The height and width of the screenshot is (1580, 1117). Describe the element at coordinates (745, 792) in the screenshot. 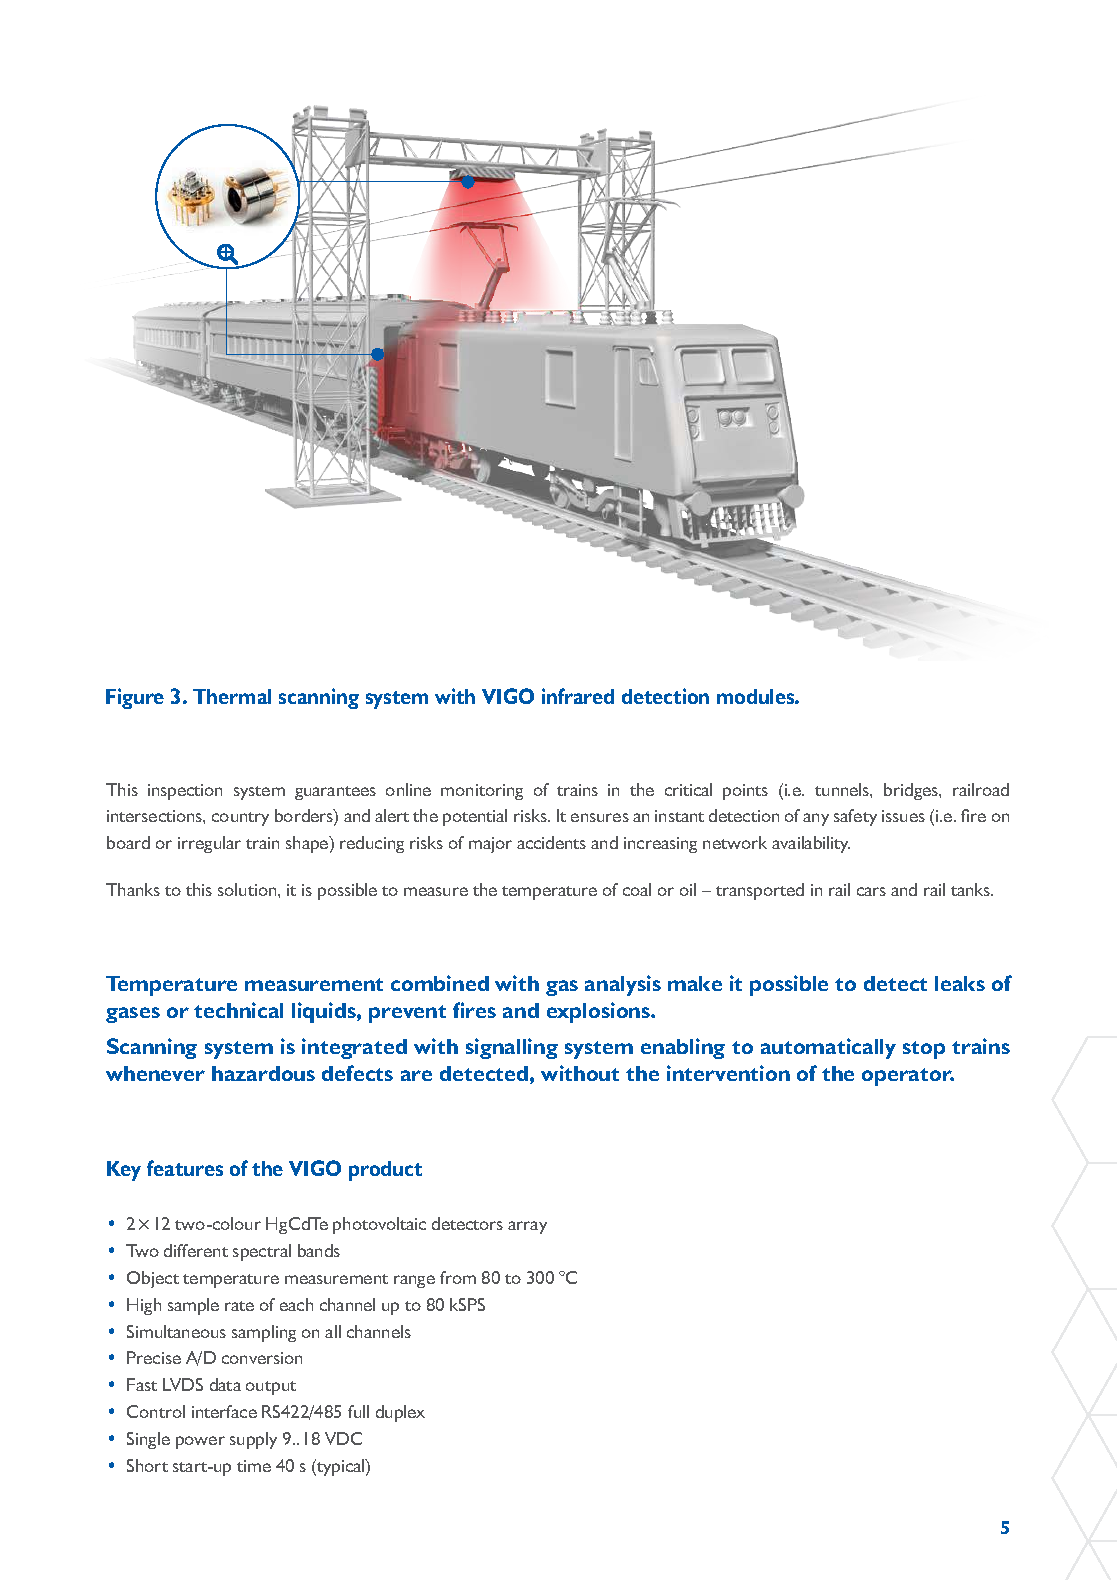

I see `points` at that location.
